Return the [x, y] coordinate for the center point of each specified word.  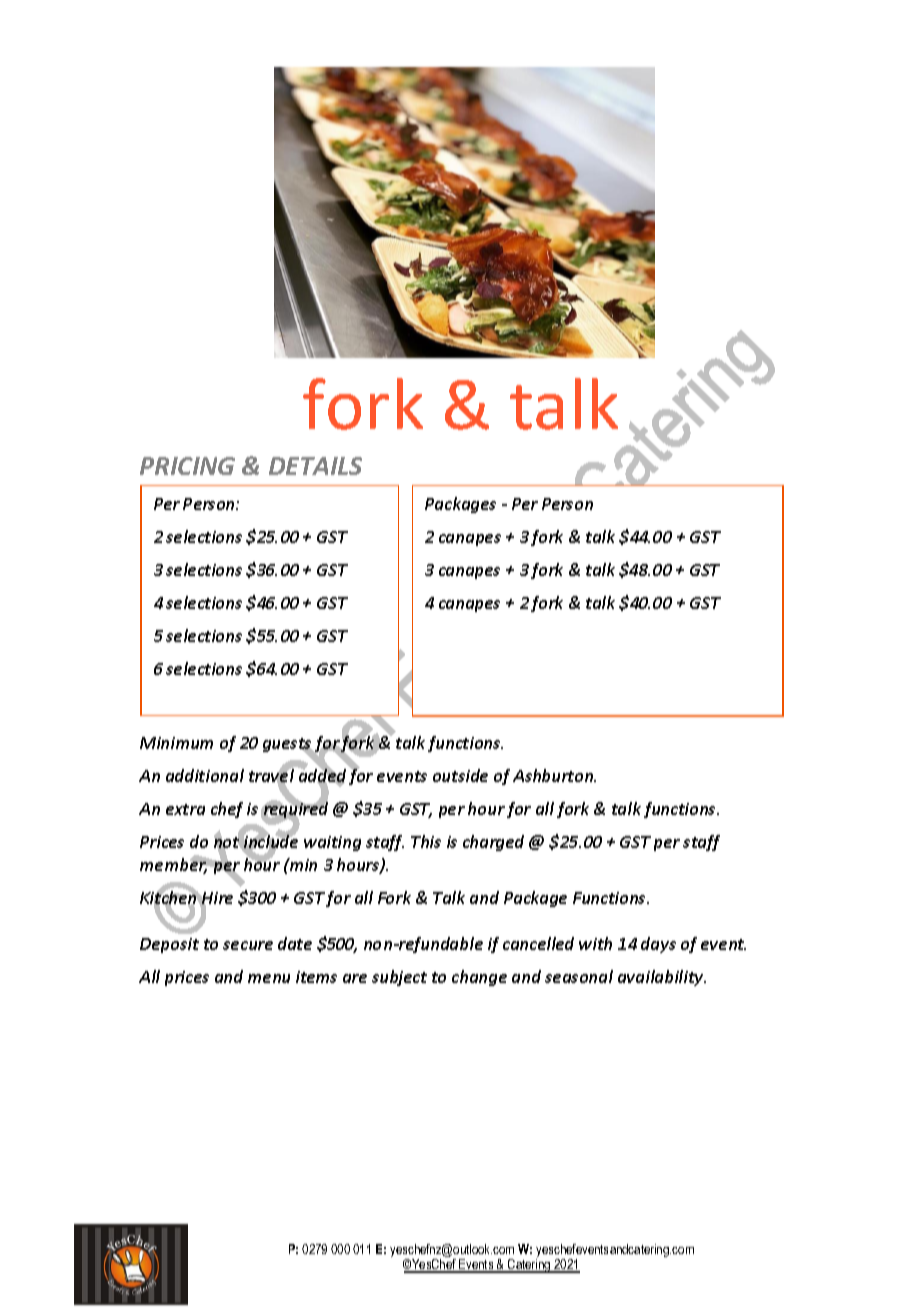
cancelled [538, 943]
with [595, 943]
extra [185, 809]
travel [271, 776]
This [426, 841]
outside [460, 775]
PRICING [187, 466]
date [295, 943]
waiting [332, 843]
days [658, 945]
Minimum [176, 743]
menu [269, 978]
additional [205, 775]
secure [248, 945]
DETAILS [315, 466]
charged [493, 843]
